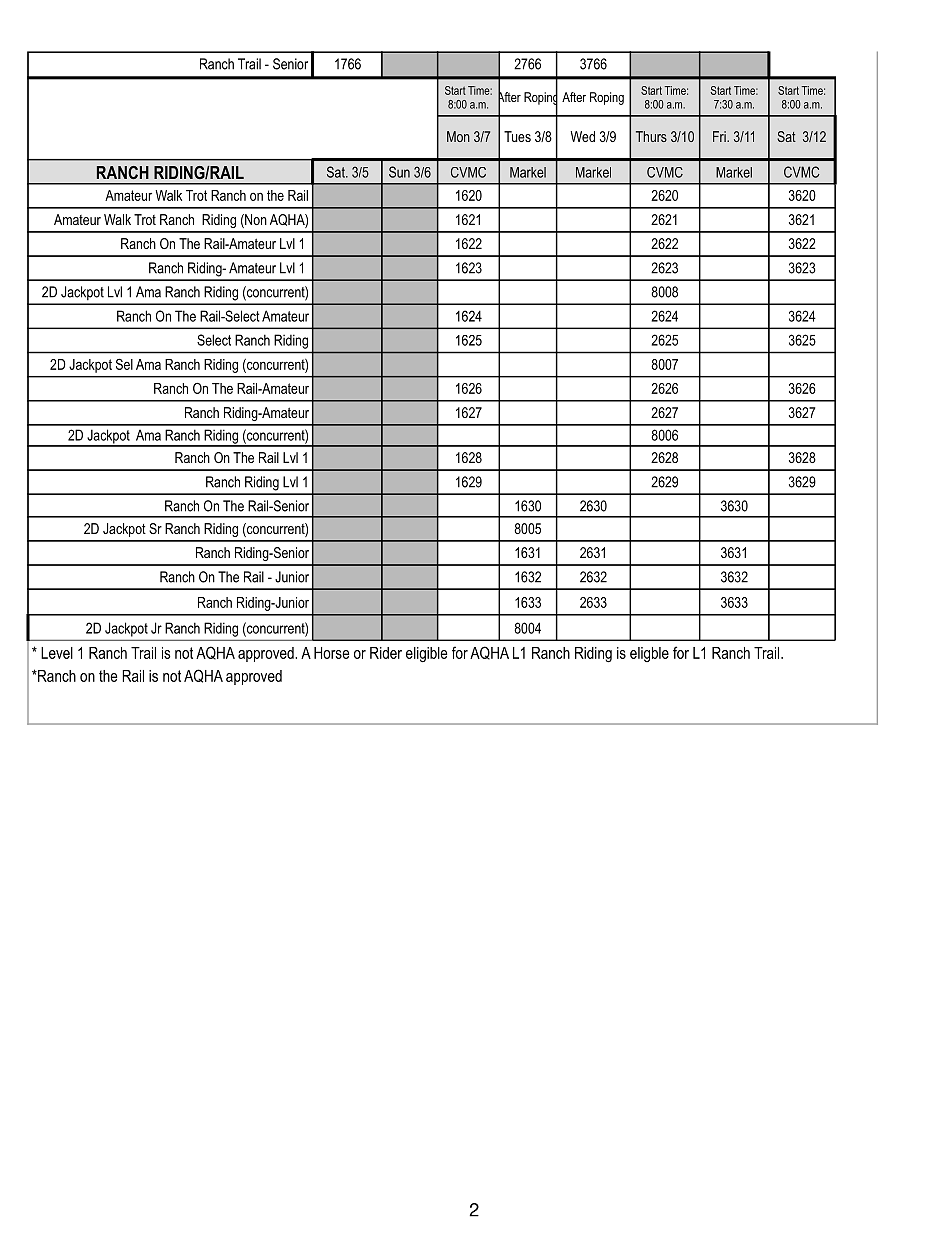 This screenshot has height=1233, width=952. What do you see at coordinates (458, 136) in the screenshot?
I see `Mon` at bounding box center [458, 136].
